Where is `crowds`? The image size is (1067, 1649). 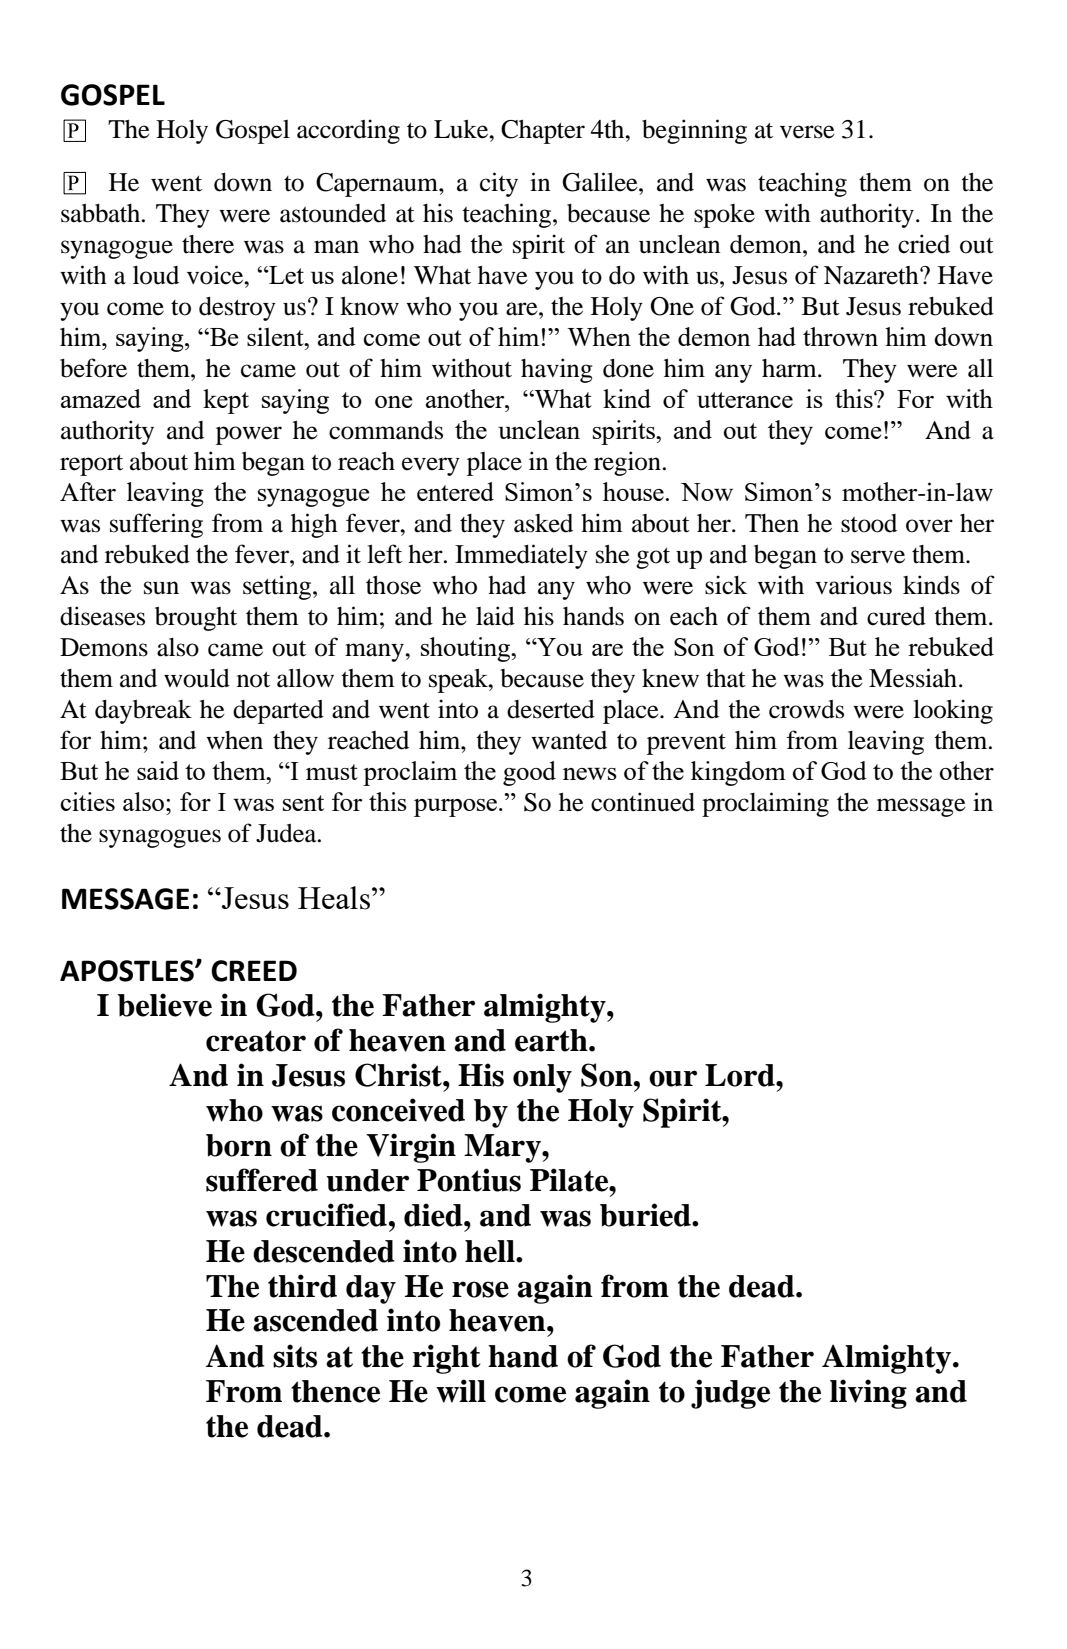 crowds is located at coordinates (806, 709).
